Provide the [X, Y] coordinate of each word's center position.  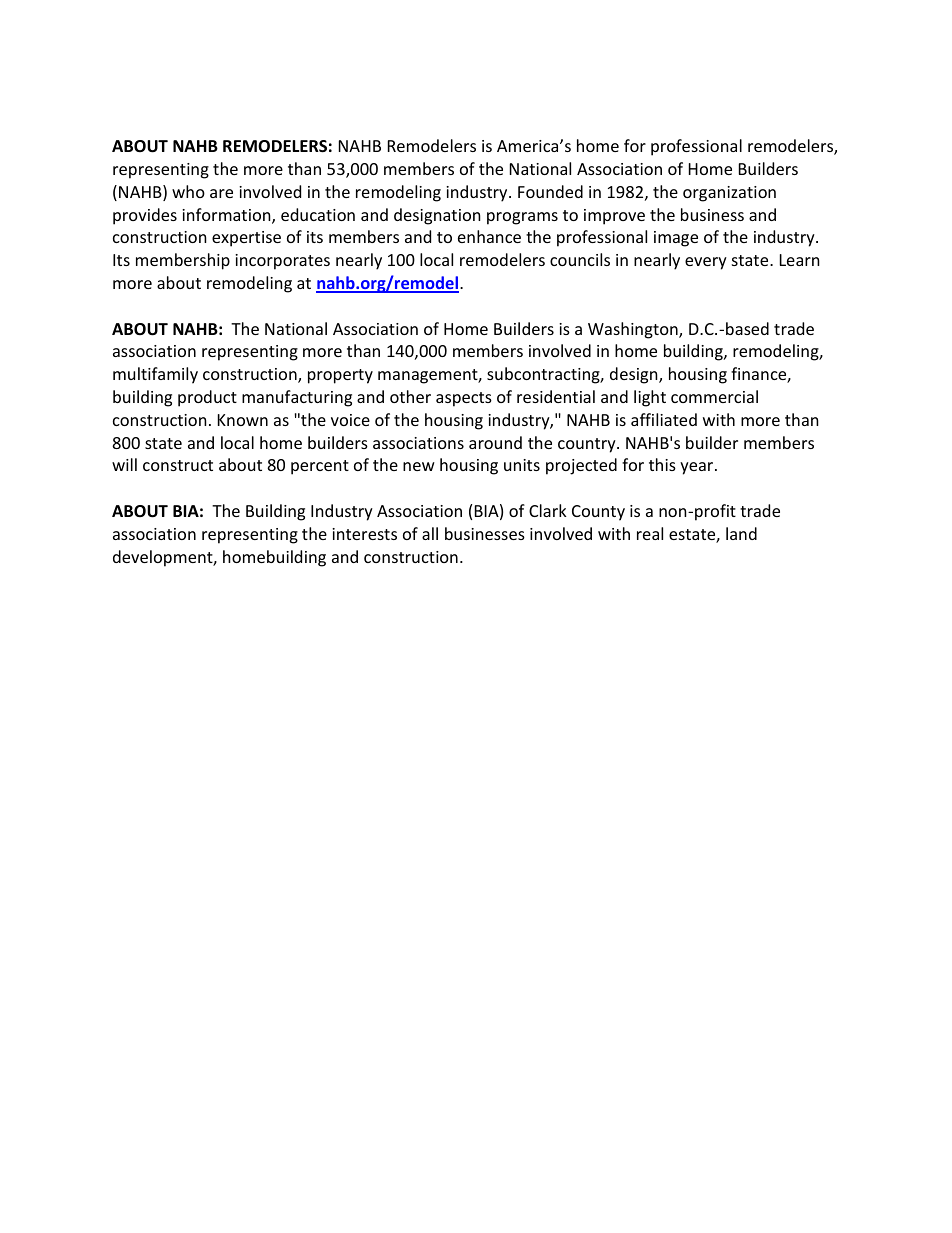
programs [522, 218]
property [340, 376]
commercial [714, 396]
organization [729, 194]
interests [364, 534]
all [430, 533]
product [207, 398]
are [221, 193]
